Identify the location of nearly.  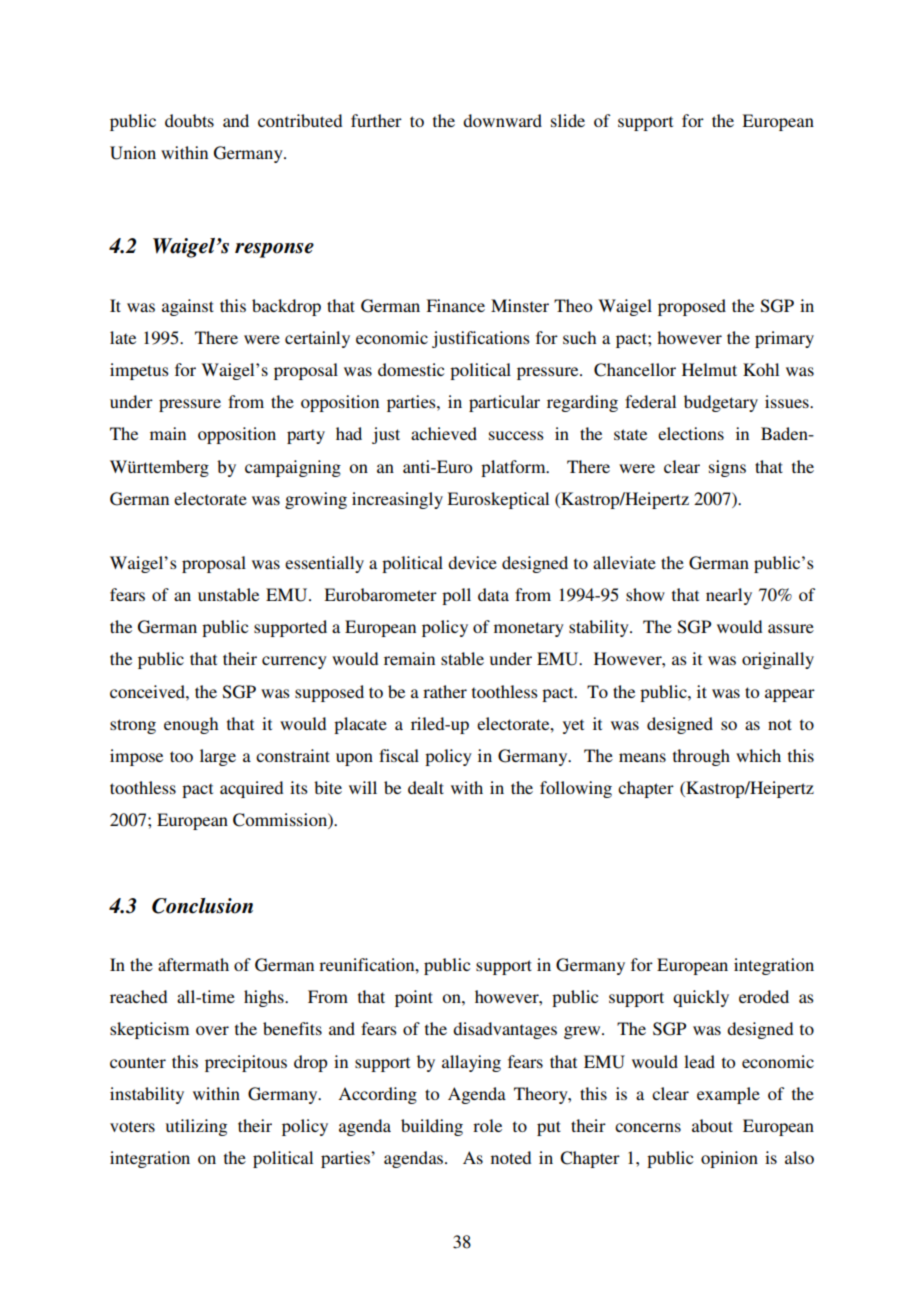
(729, 596).
